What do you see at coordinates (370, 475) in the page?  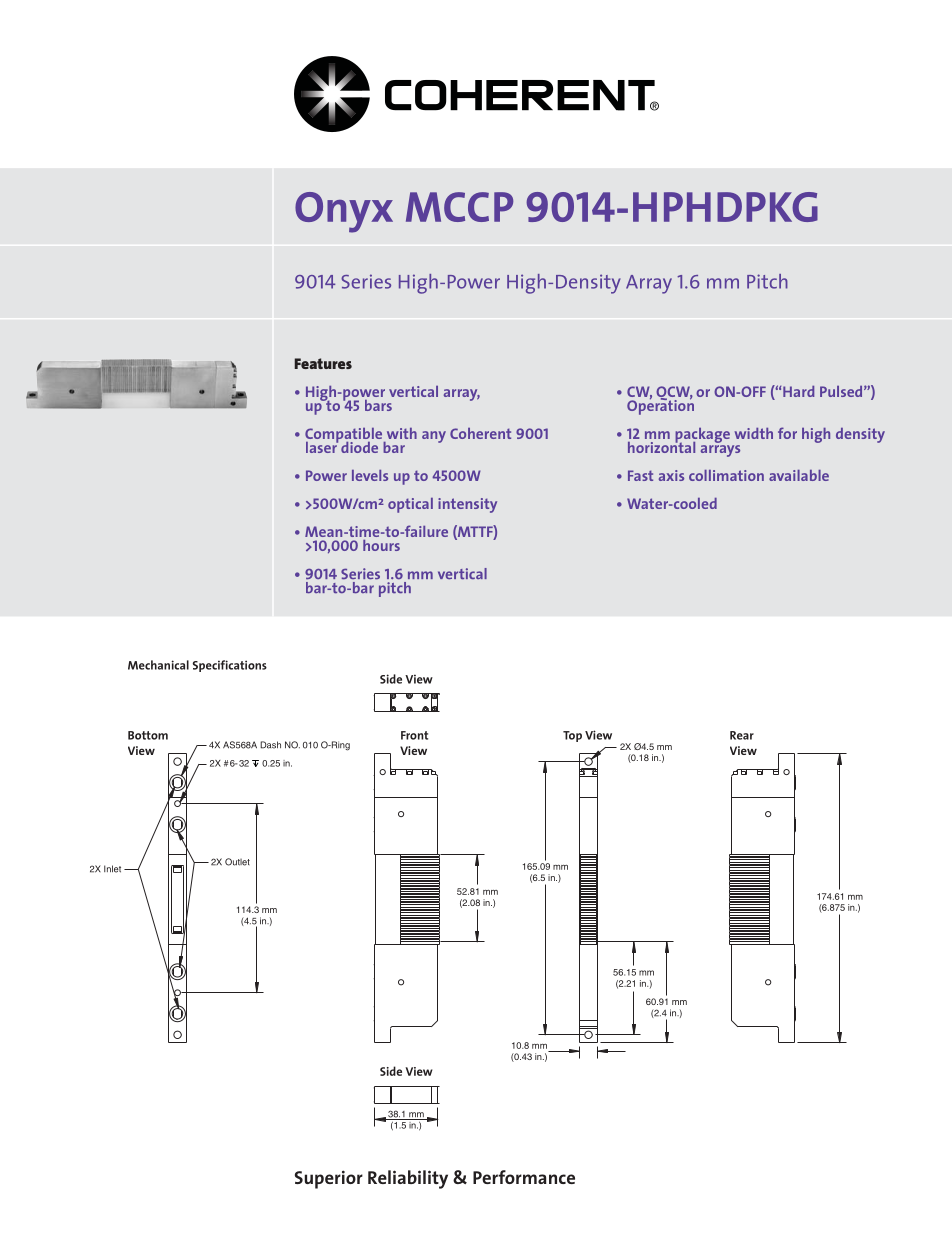 I see `levels` at bounding box center [370, 475].
